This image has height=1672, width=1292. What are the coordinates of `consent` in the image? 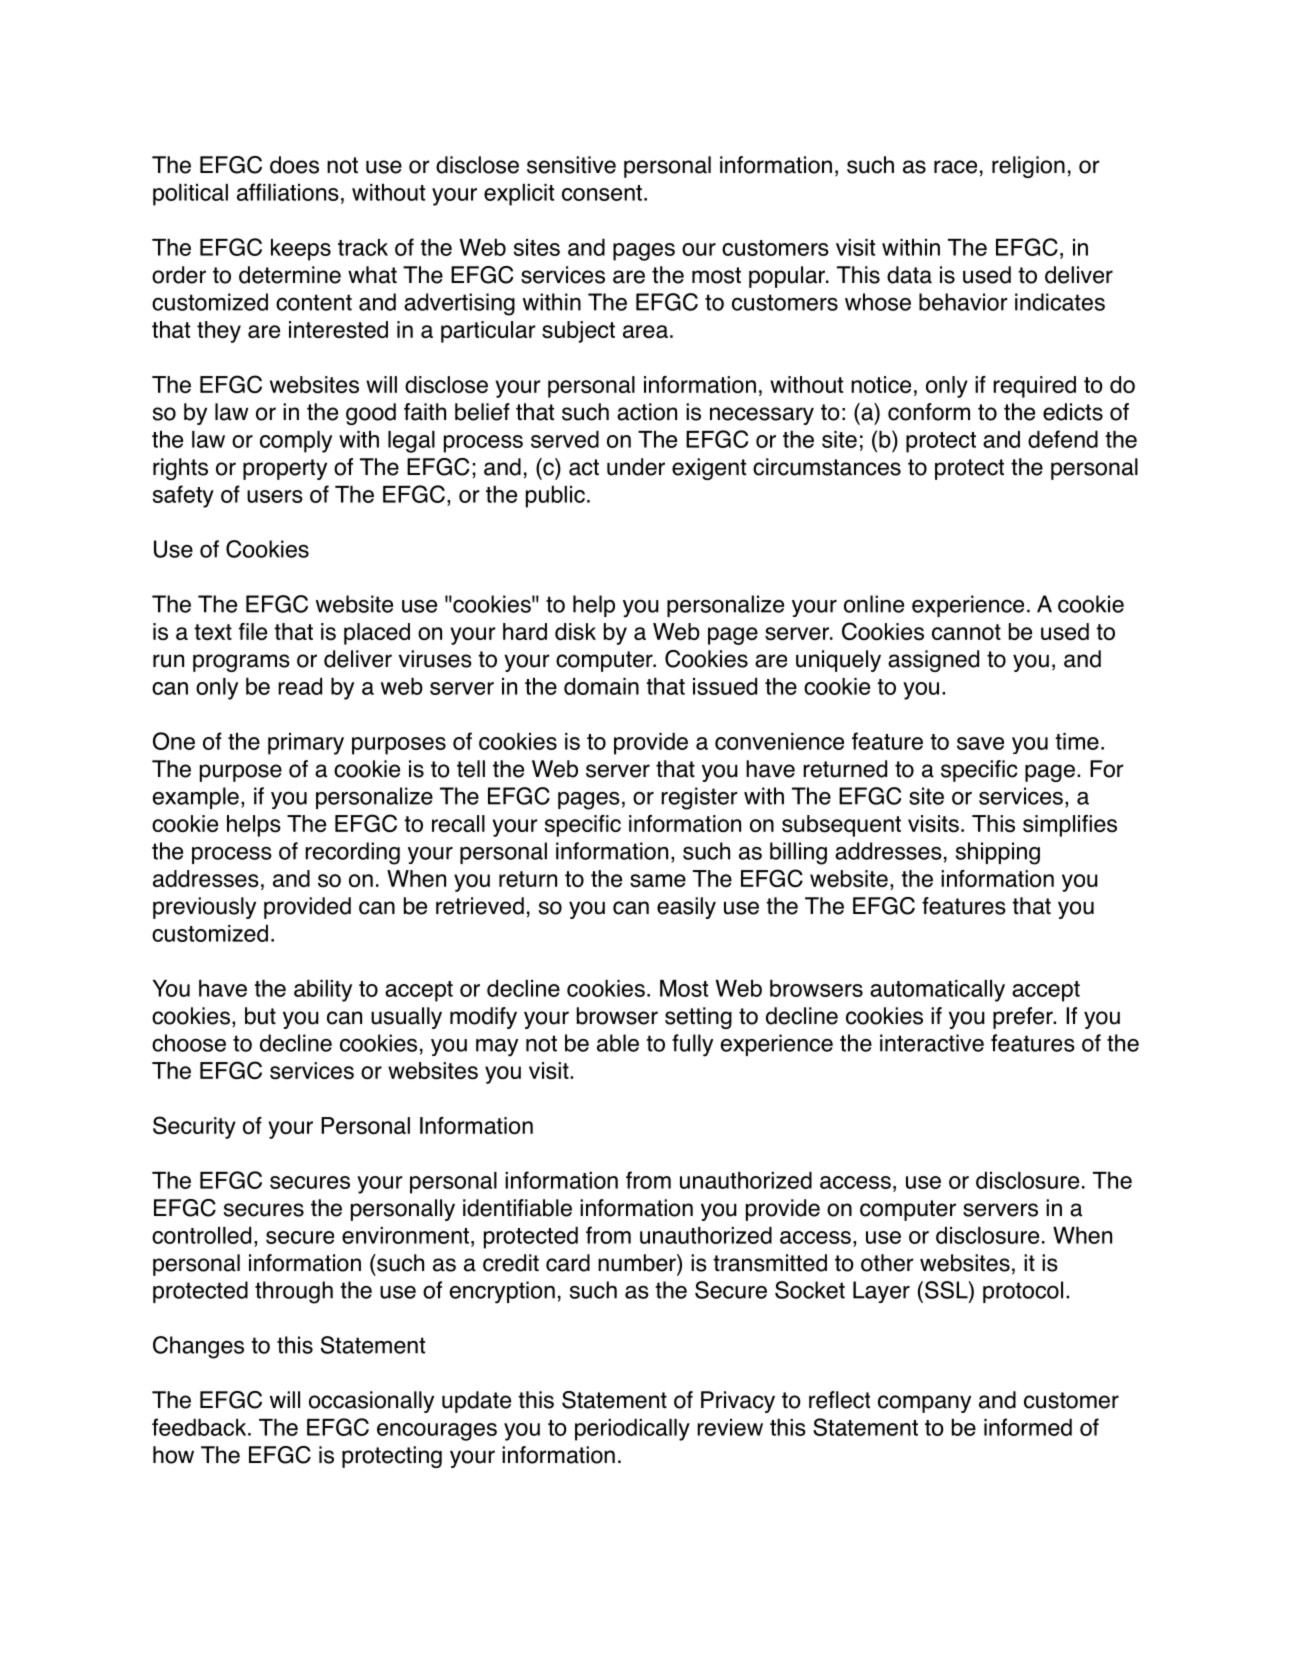 It's located at (602, 193).
